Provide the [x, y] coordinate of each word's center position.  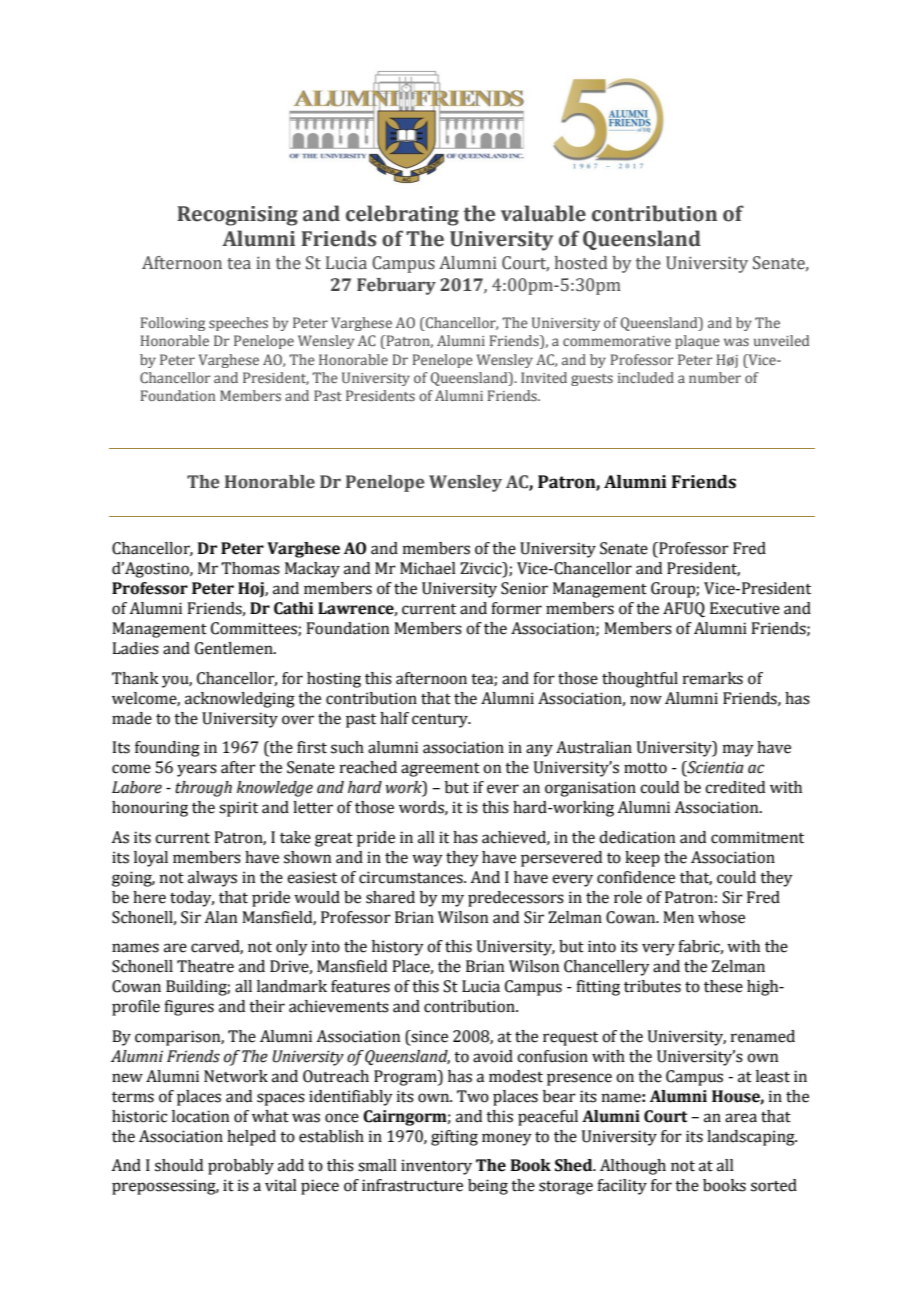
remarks [713, 678]
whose [721, 917]
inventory [436, 1167]
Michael [428, 568]
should [179, 1165]
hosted [581, 263]
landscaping [752, 1138]
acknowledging [240, 700]
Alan [220, 917]
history [398, 948]
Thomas [250, 568]
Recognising [237, 216]
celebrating [402, 215]
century [441, 721]
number [715, 377]
